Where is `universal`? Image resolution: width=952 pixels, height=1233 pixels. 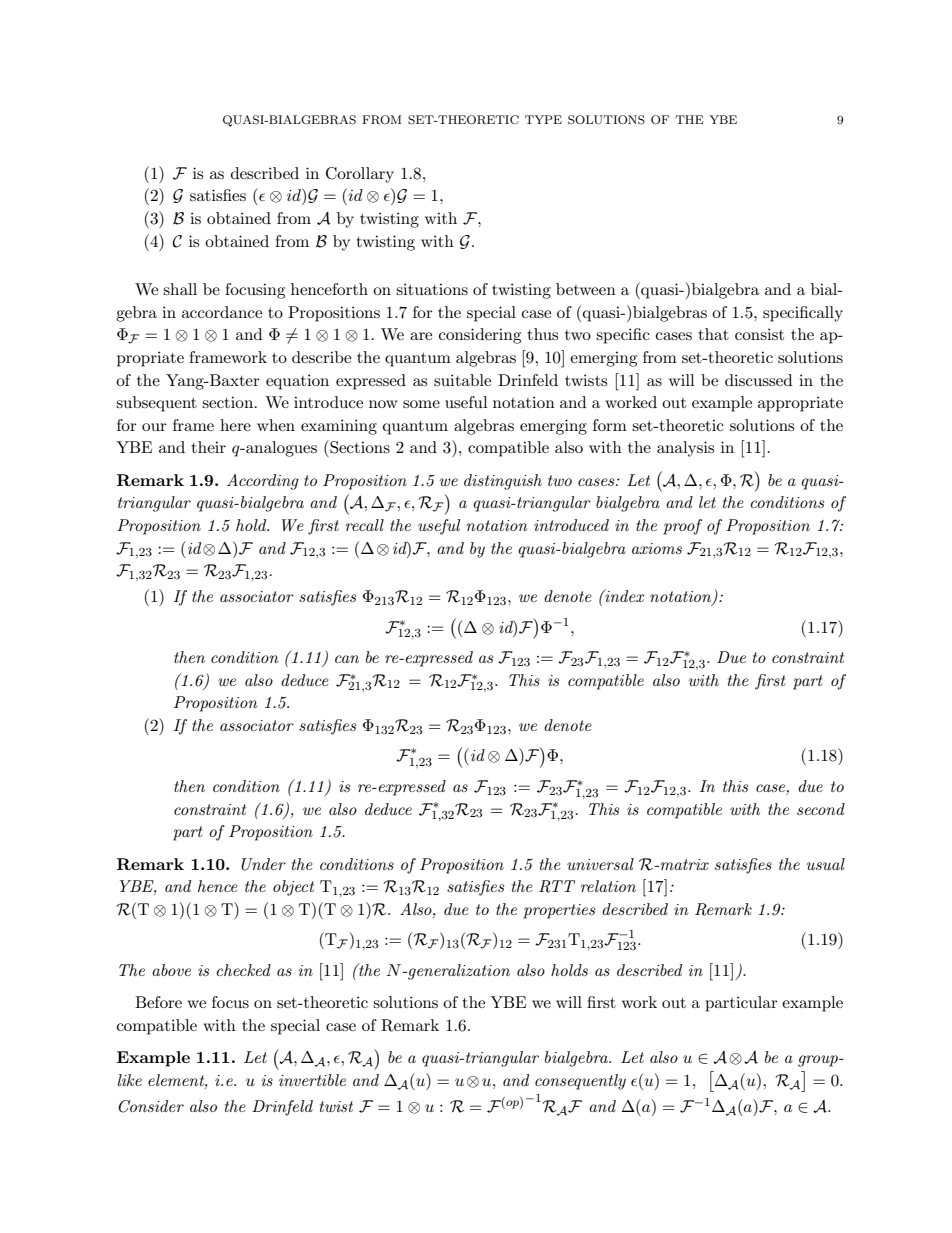
universal is located at coordinates (600, 864).
